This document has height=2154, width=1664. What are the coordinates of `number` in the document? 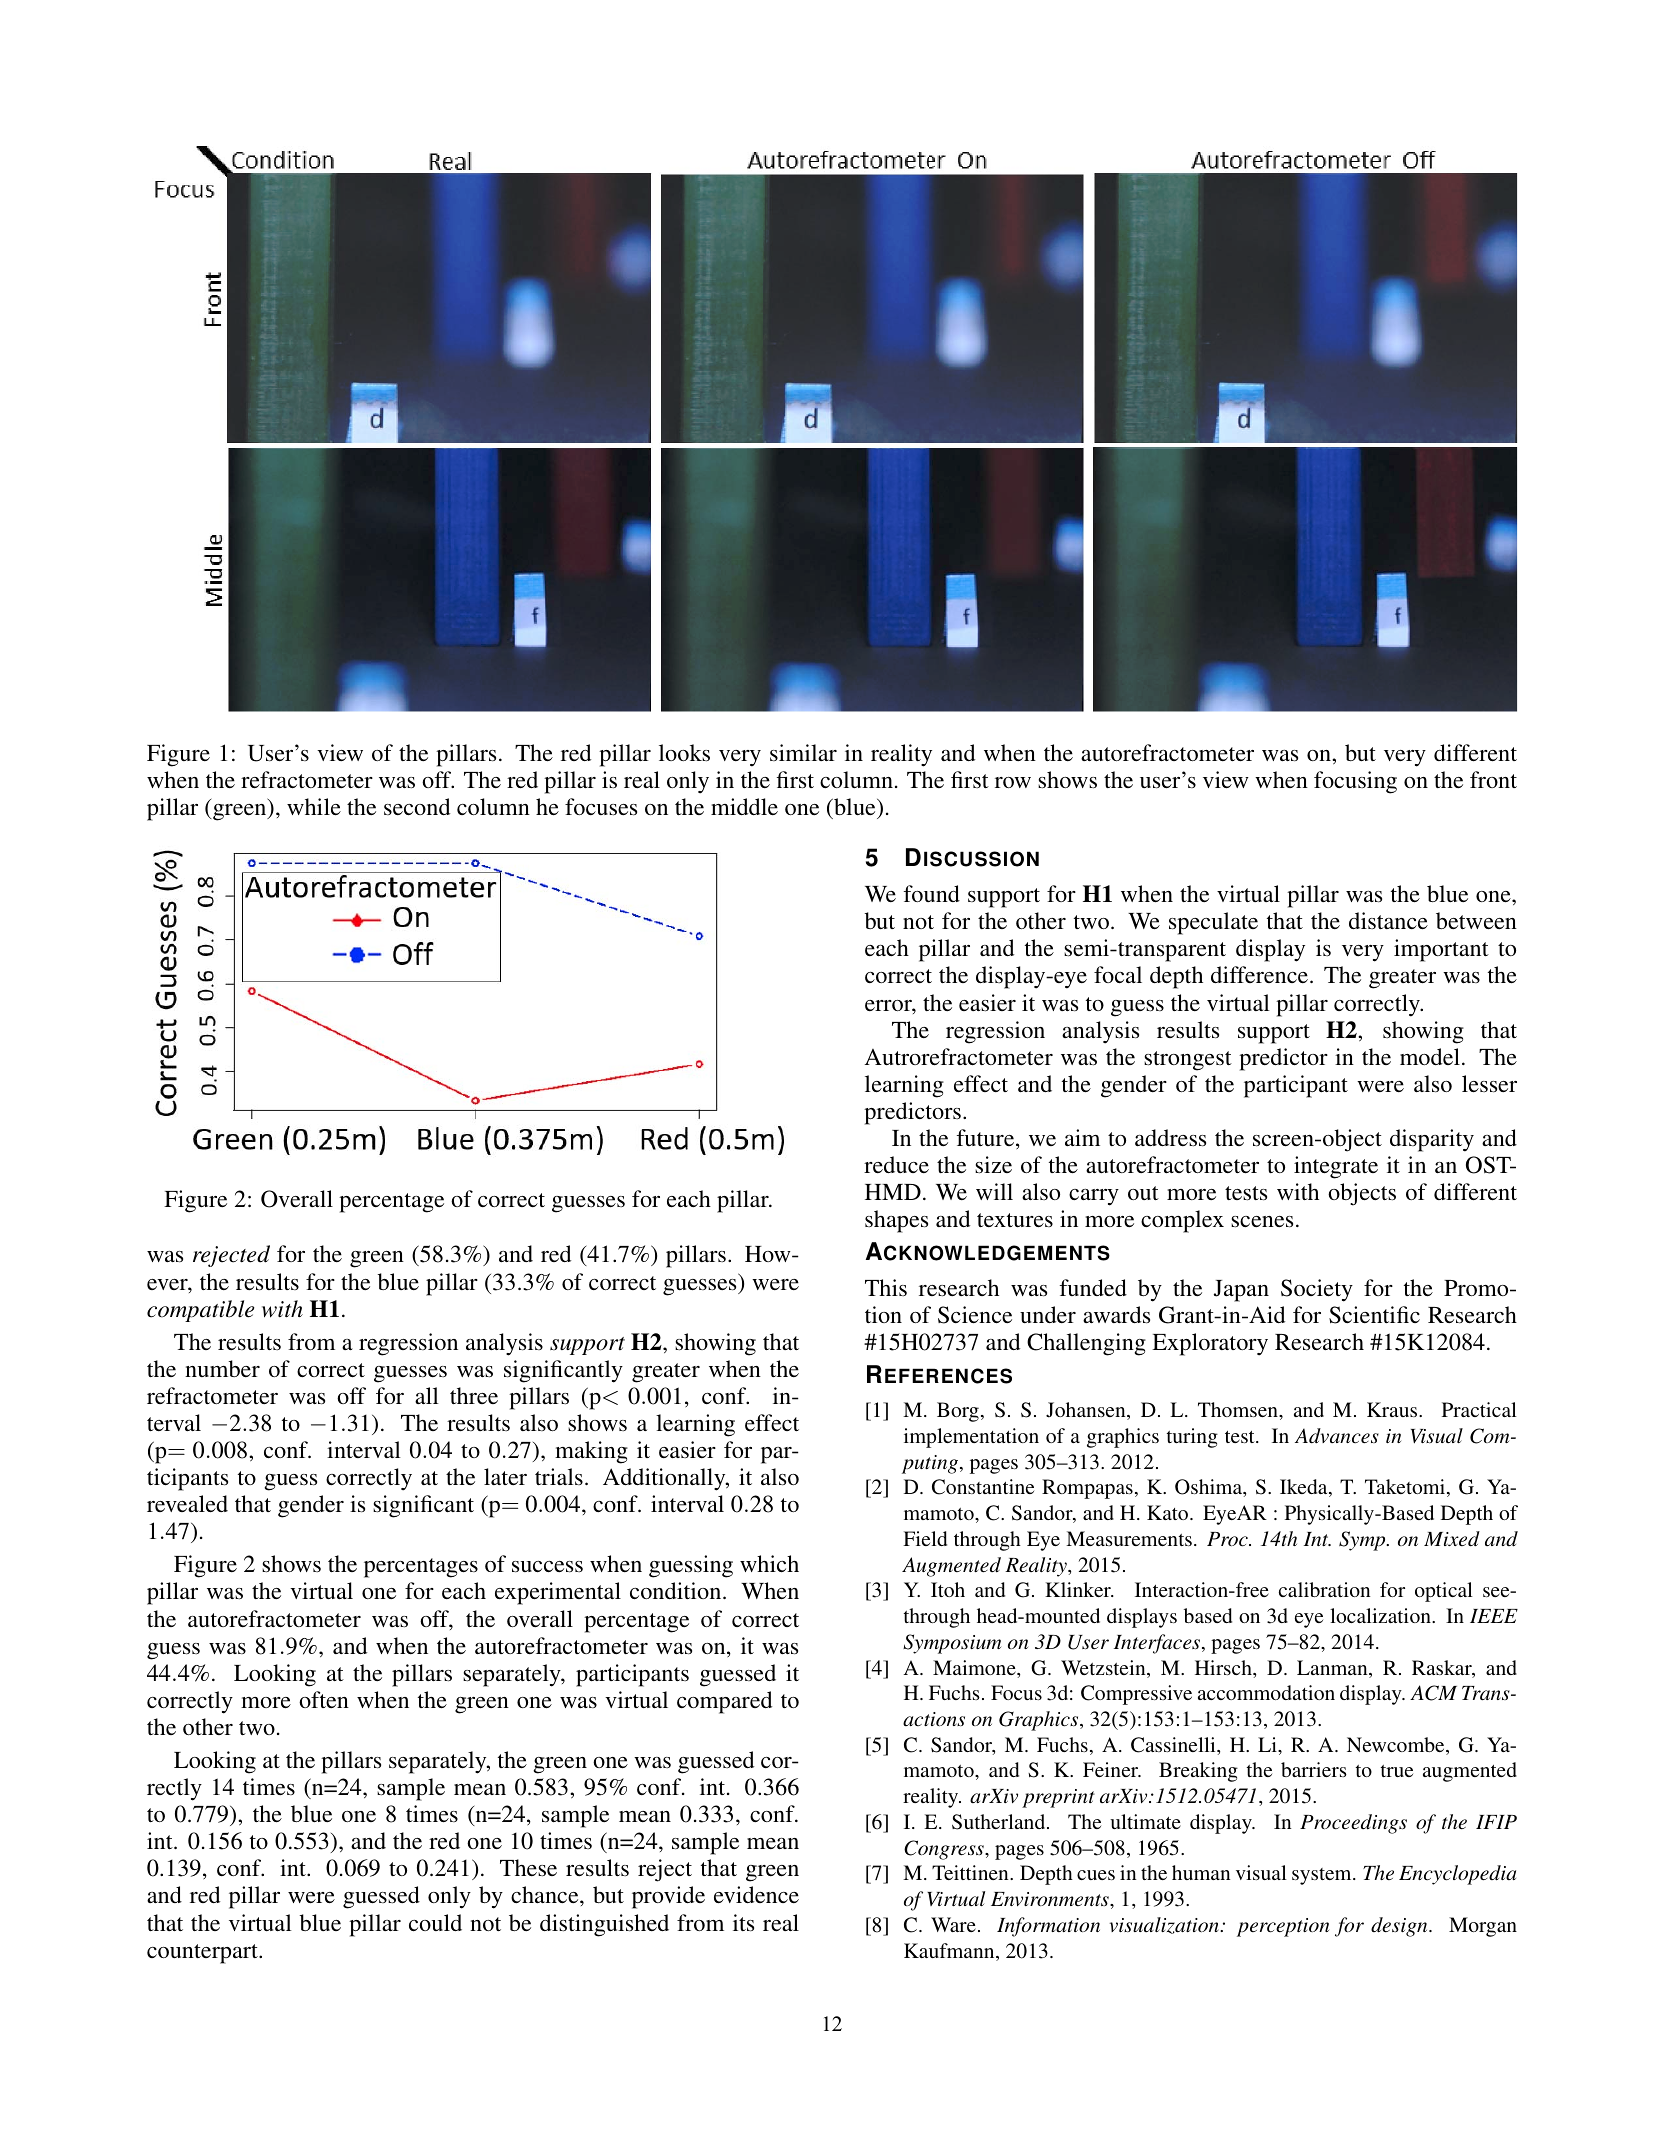 It's located at (222, 1368).
